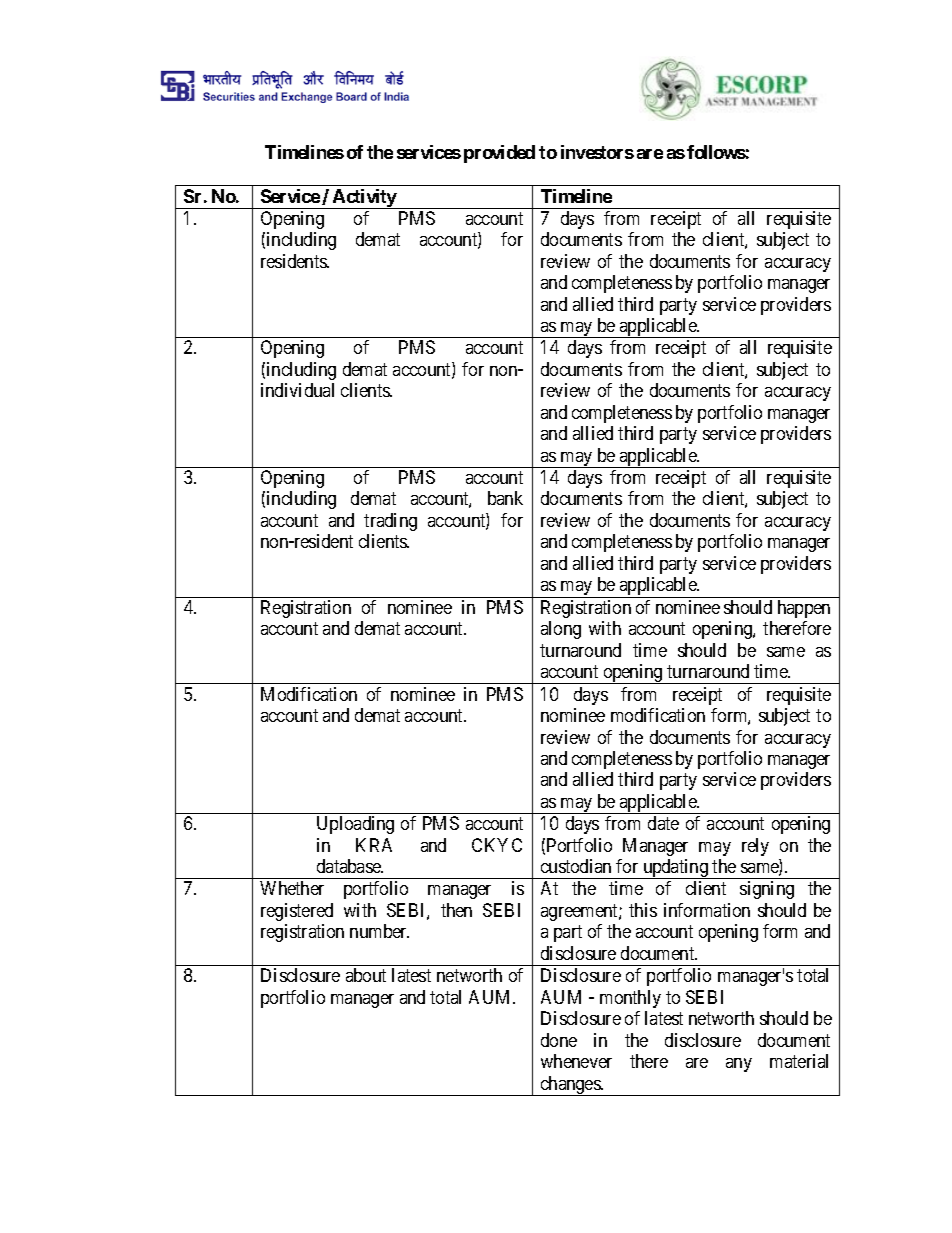 This screenshot has height=1233, width=952. What do you see at coordinates (366, 975) in the screenshot?
I see `about` at bounding box center [366, 975].
